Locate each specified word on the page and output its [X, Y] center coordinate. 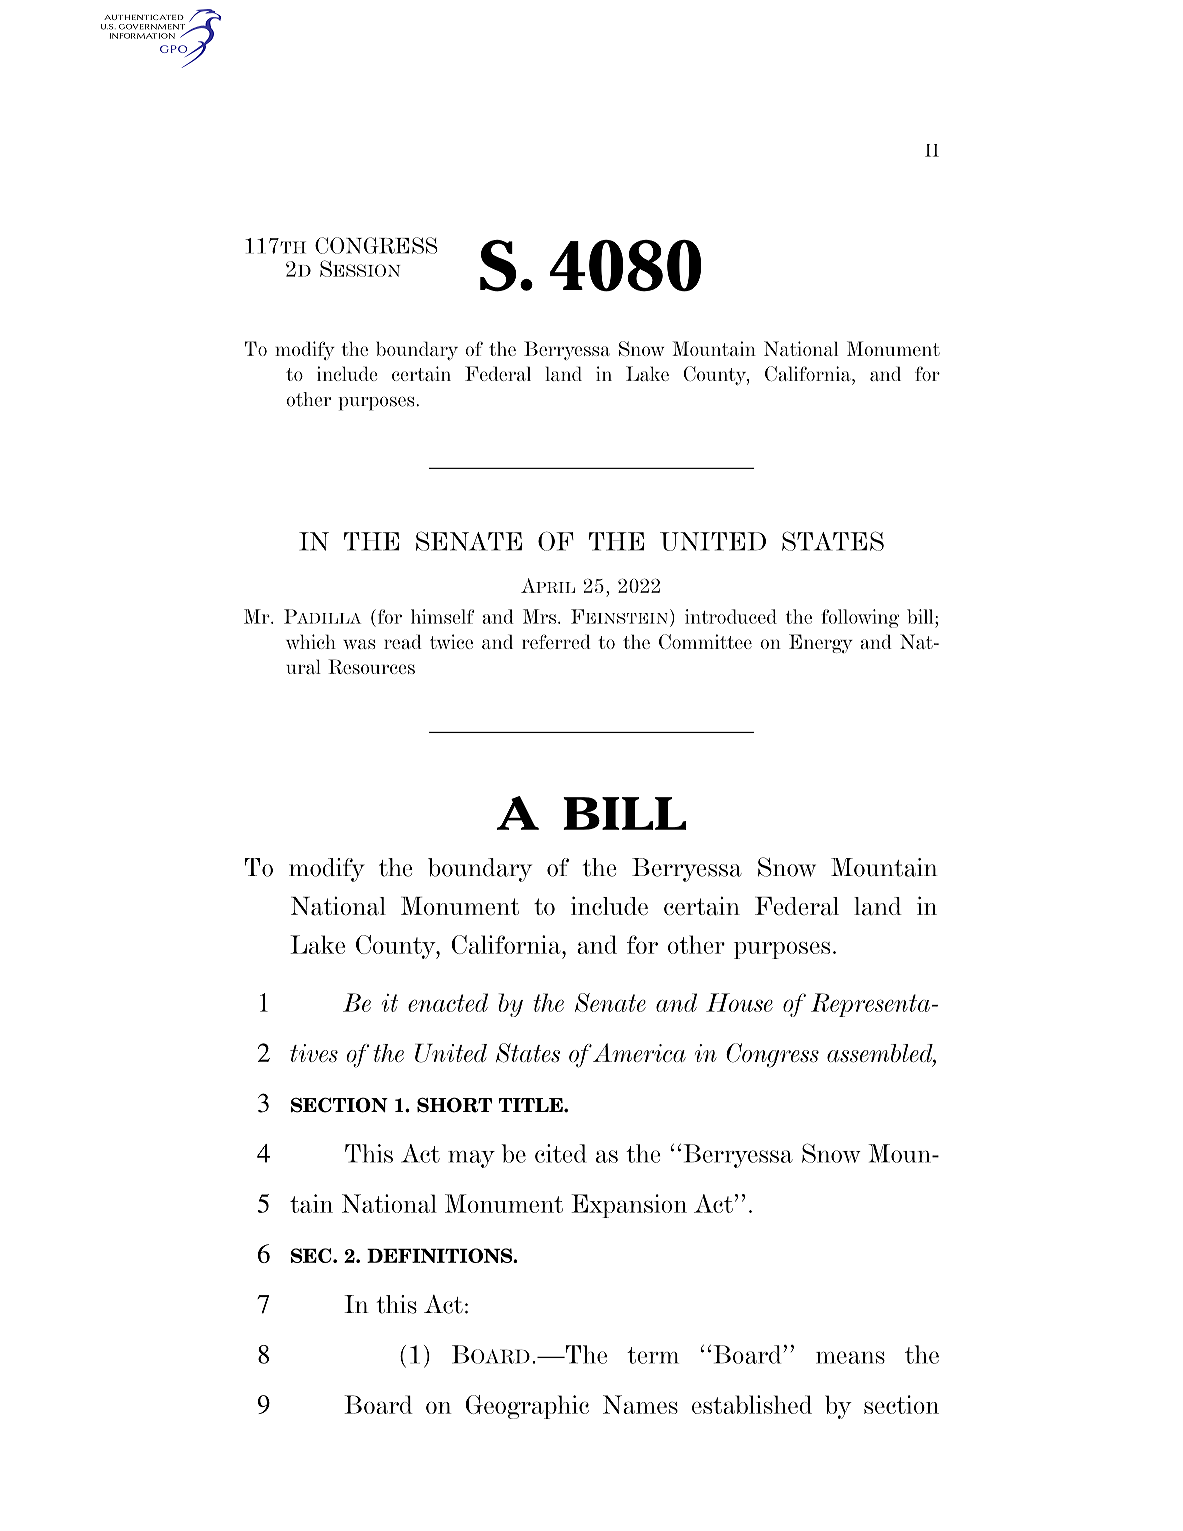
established [752, 1404]
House [739, 1002]
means [850, 1357]
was [359, 644]
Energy [821, 643]
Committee [705, 641]
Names [640, 1404]
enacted [448, 1002]
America [639, 1052]
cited [561, 1153]
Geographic [527, 1407]
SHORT [454, 1105]
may [471, 1159]
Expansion [629, 1206]
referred [556, 641]
